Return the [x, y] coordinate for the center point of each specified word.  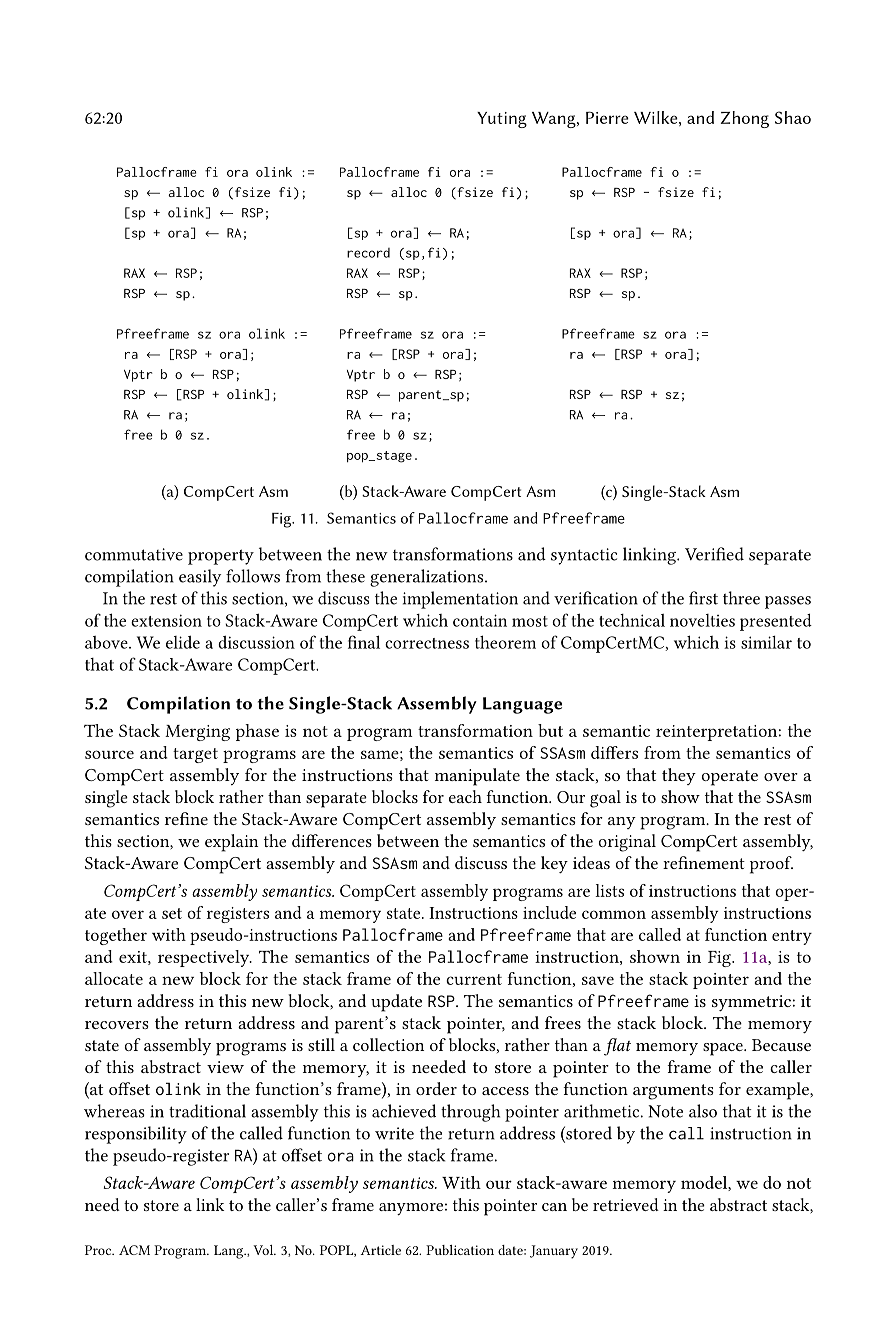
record [368, 253]
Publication [460, 1250]
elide [183, 642]
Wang [555, 120]
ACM [134, 1250]
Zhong [745, 119]
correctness [427, 643]
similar [766, 642]
